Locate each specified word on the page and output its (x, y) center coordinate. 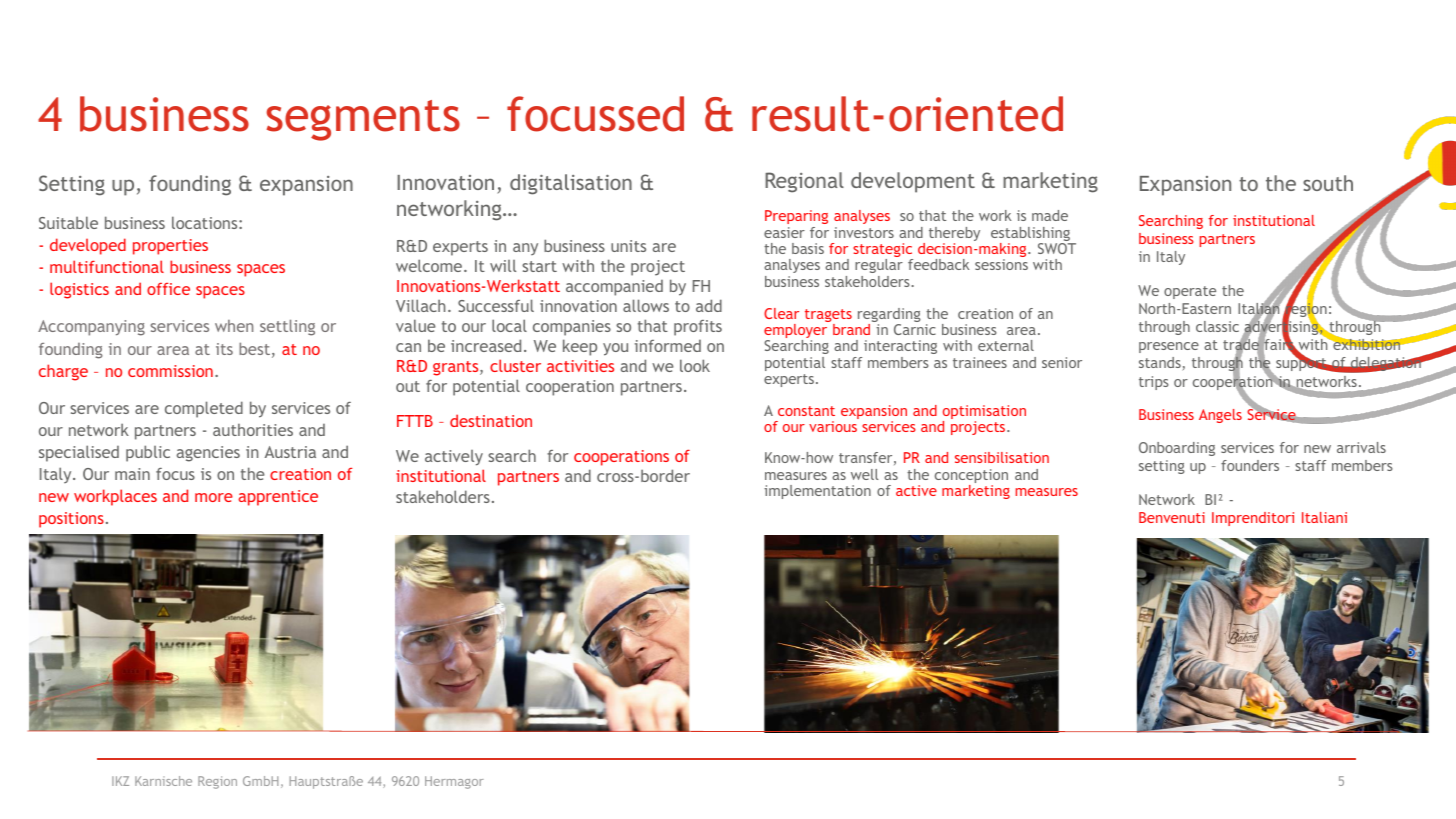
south (1328, 183)
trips (1154, 383)
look (695, 365)
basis (808, 248)
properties (170, 247)
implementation (817, 492)
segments (363, 120)
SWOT (1057, 248)
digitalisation (571, 184)
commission (170, 371)
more (214, 497)
